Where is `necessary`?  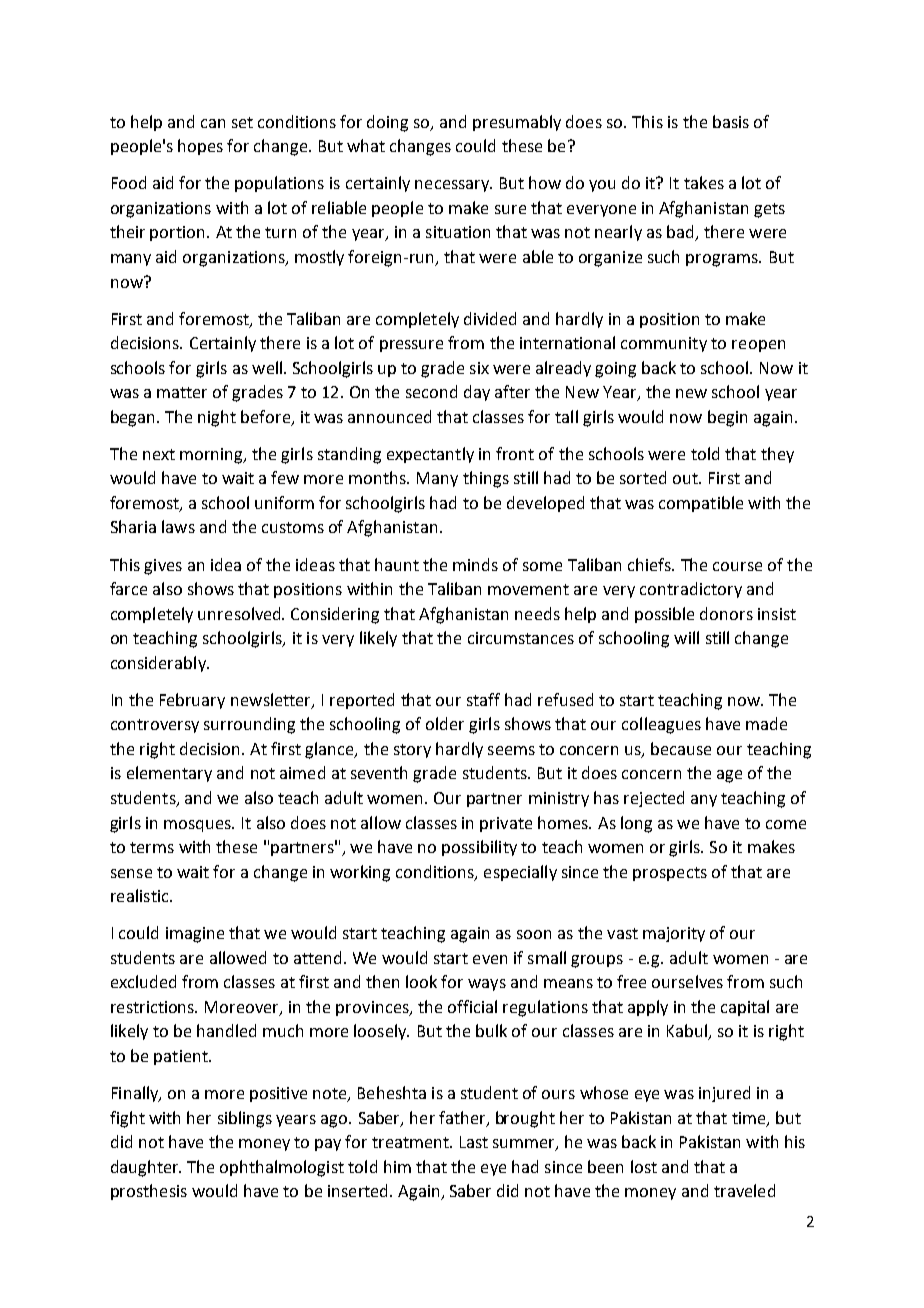 necessary is located at coordinates (453, 186).
